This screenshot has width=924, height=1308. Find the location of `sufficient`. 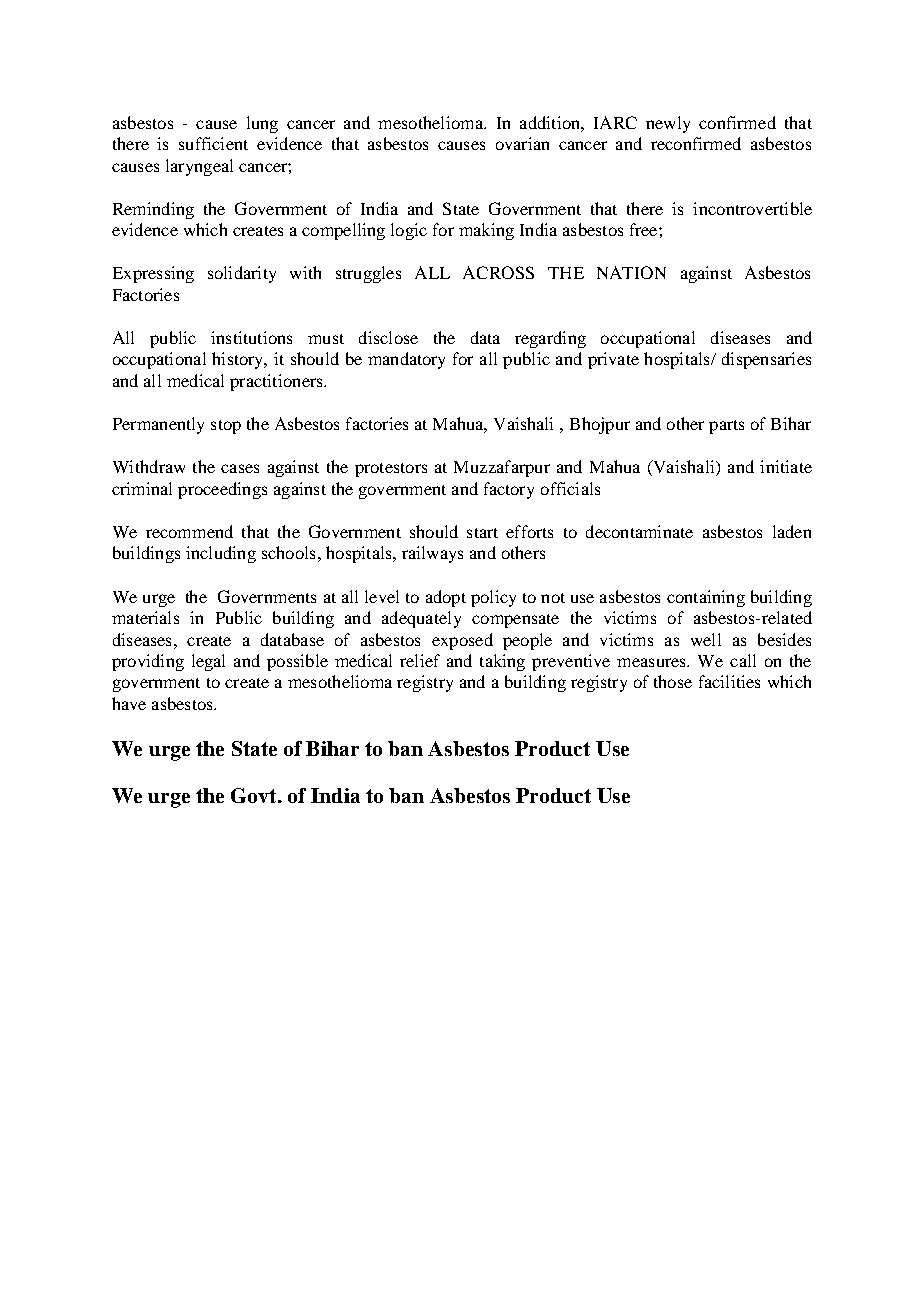

sufficient is located at coordinates (213, 143).
